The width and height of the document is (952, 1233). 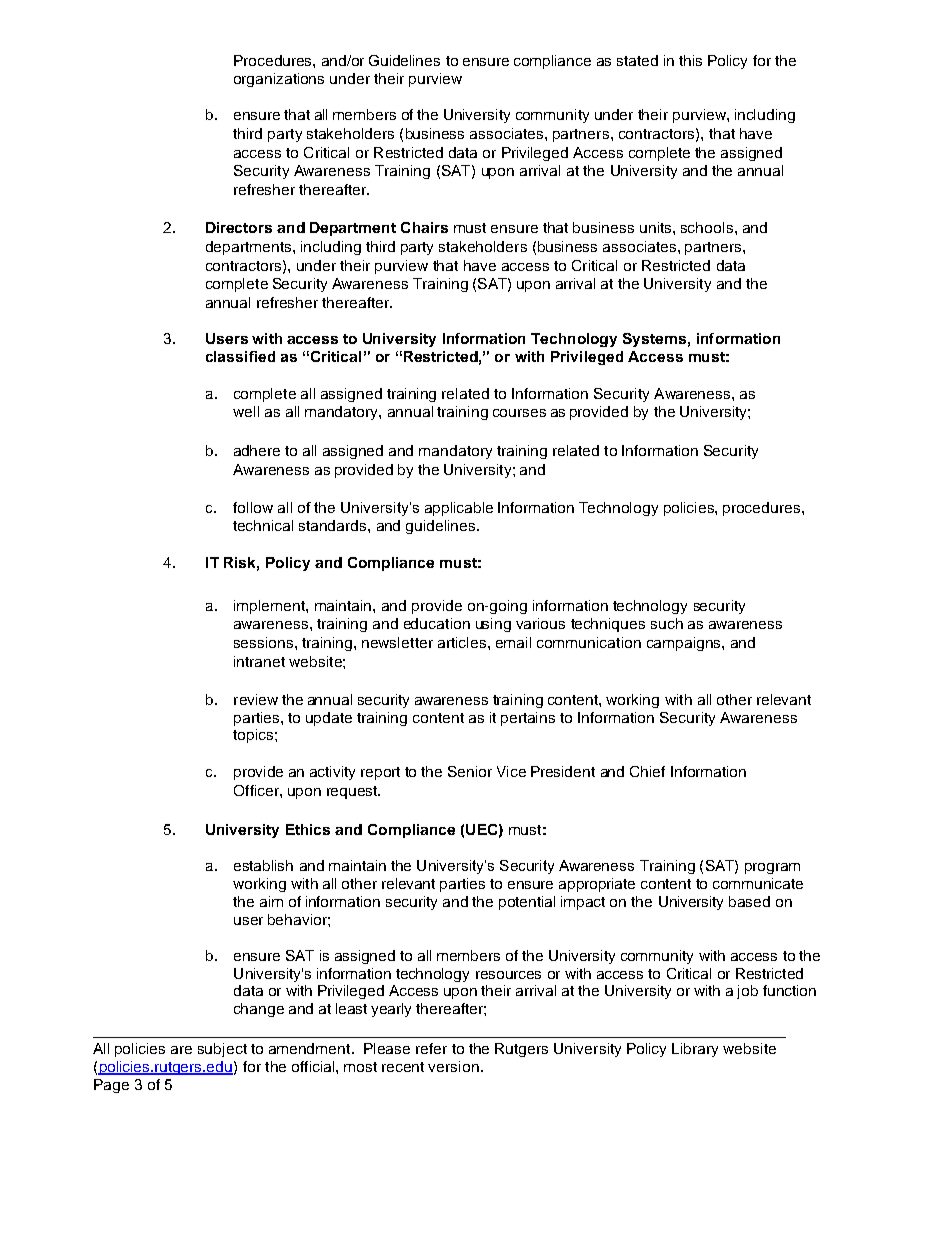 I want to click on subject, so click(x=222, y=1050).
